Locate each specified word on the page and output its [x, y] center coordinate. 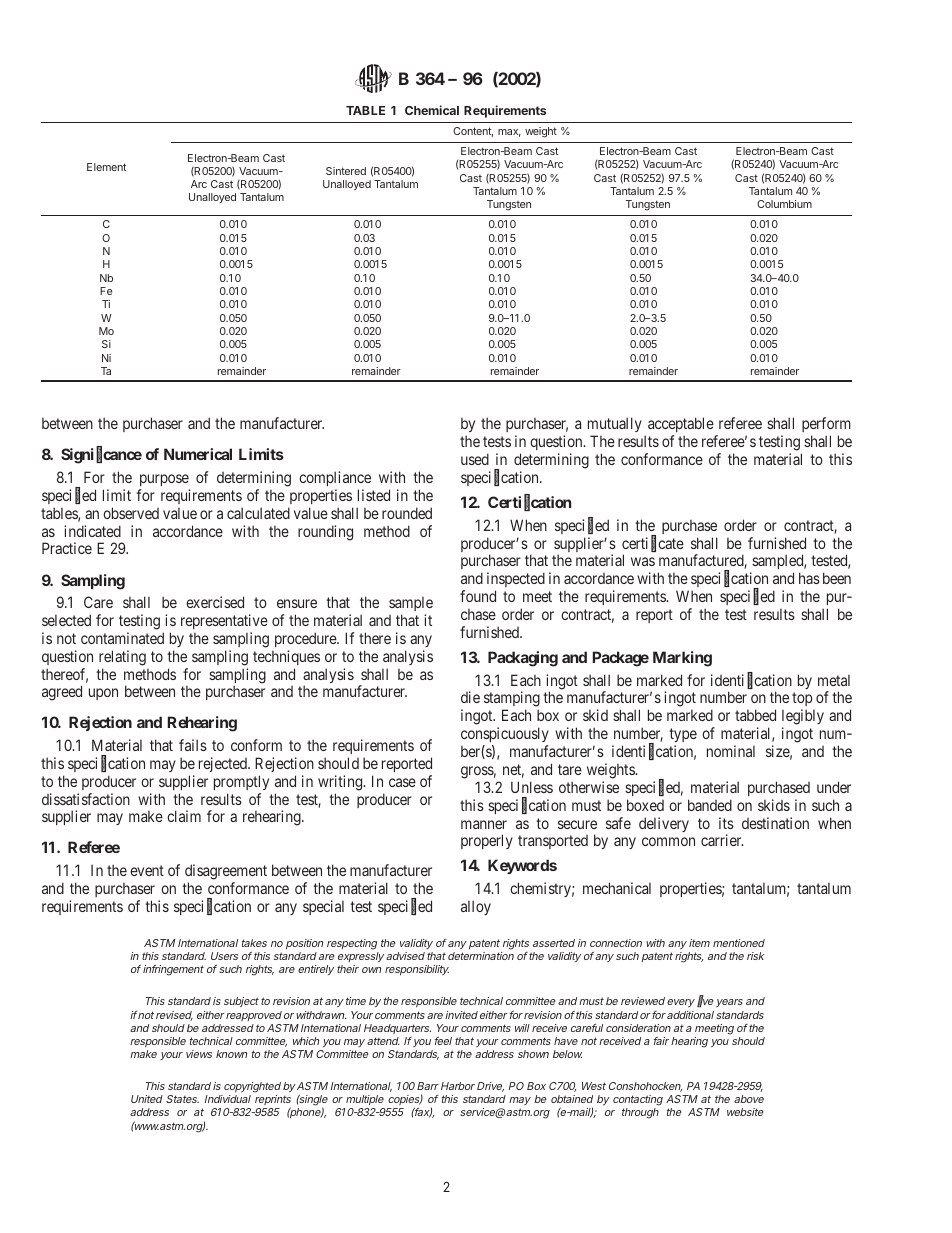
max [509, 133]
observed [131, 513]
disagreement [226, 872]
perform [826, 426]
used [475, 459]
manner [484, 824]
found [478, 596]
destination [775, 823]
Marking [682, 659]
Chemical [432, 110]
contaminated [122, 638]
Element [106, 167]
